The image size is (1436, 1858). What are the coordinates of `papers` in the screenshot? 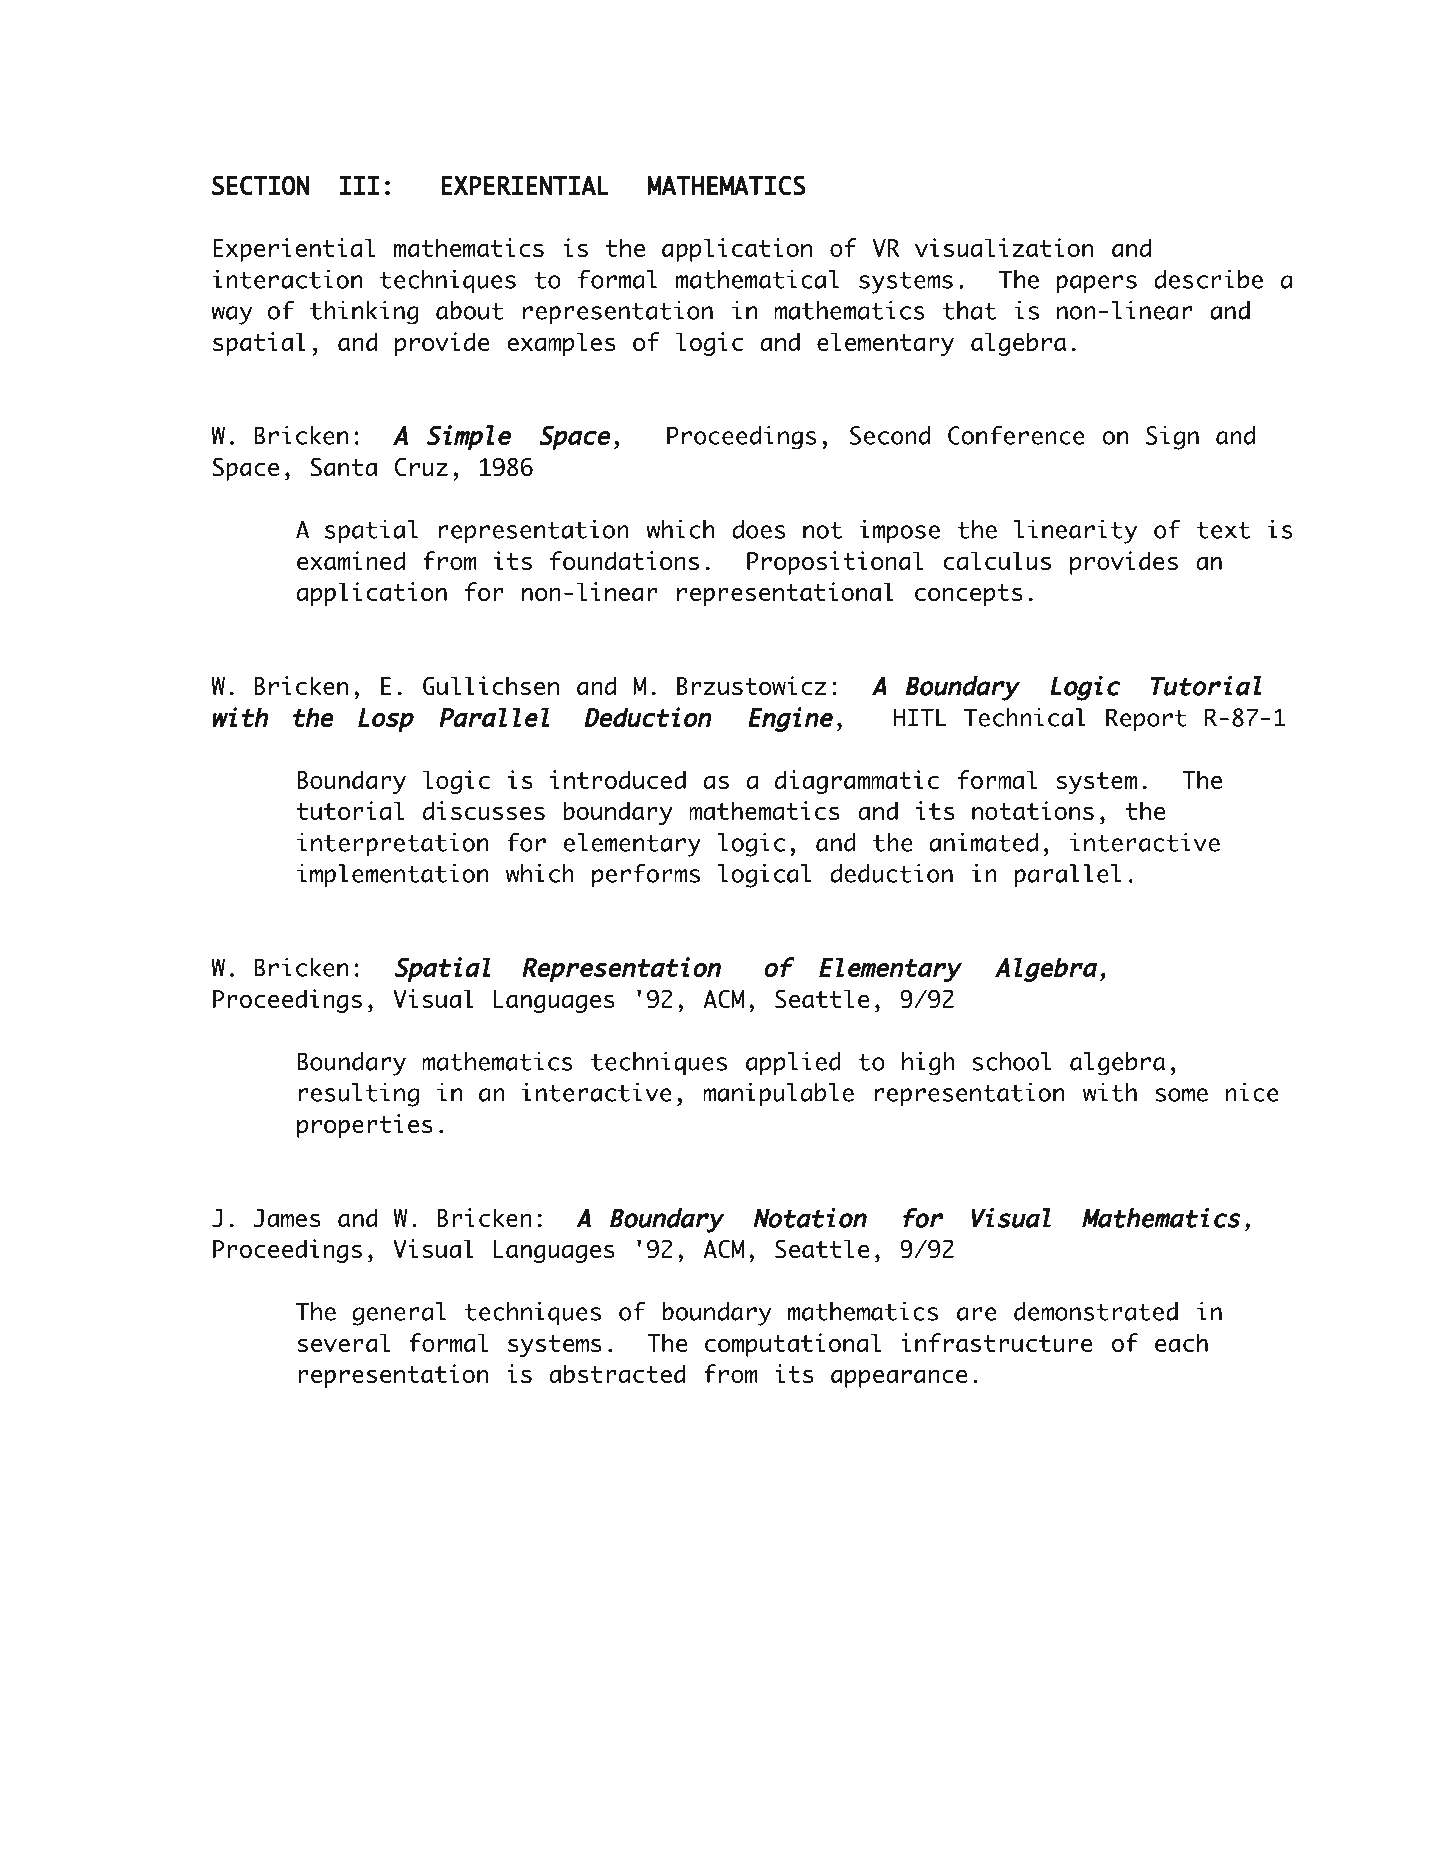 It's located at (1096, 284).
